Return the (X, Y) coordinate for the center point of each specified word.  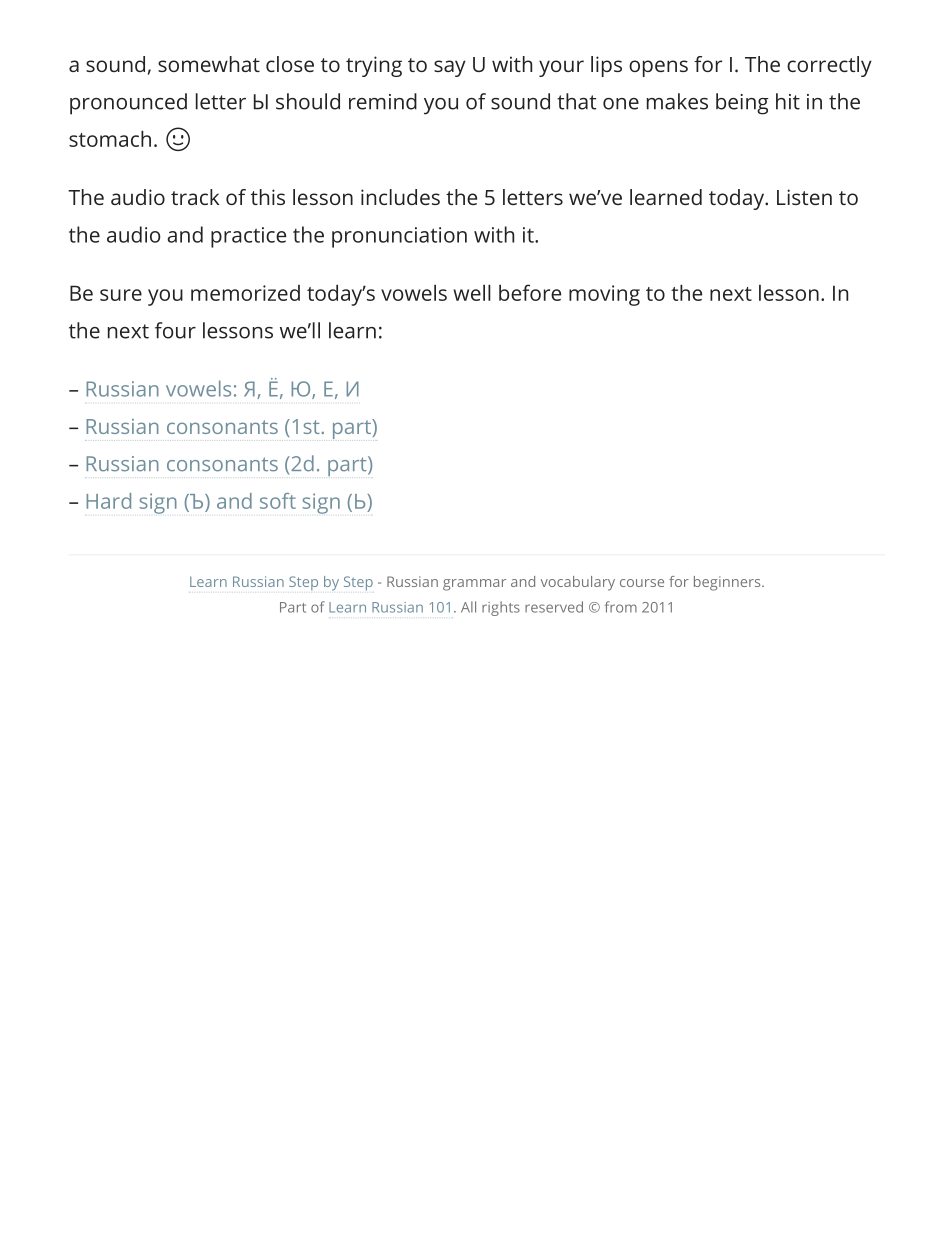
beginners (728, 583)
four (175, 330)
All (468, 607)
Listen (804, 197)
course (642, 583)
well (472, 292)
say (450, 68)
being (742, 104)
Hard (108, 501)
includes (400, 197)
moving (604, 295)
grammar (474, 585)
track (195, 197)
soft (278, 501)
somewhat (209, 64)
